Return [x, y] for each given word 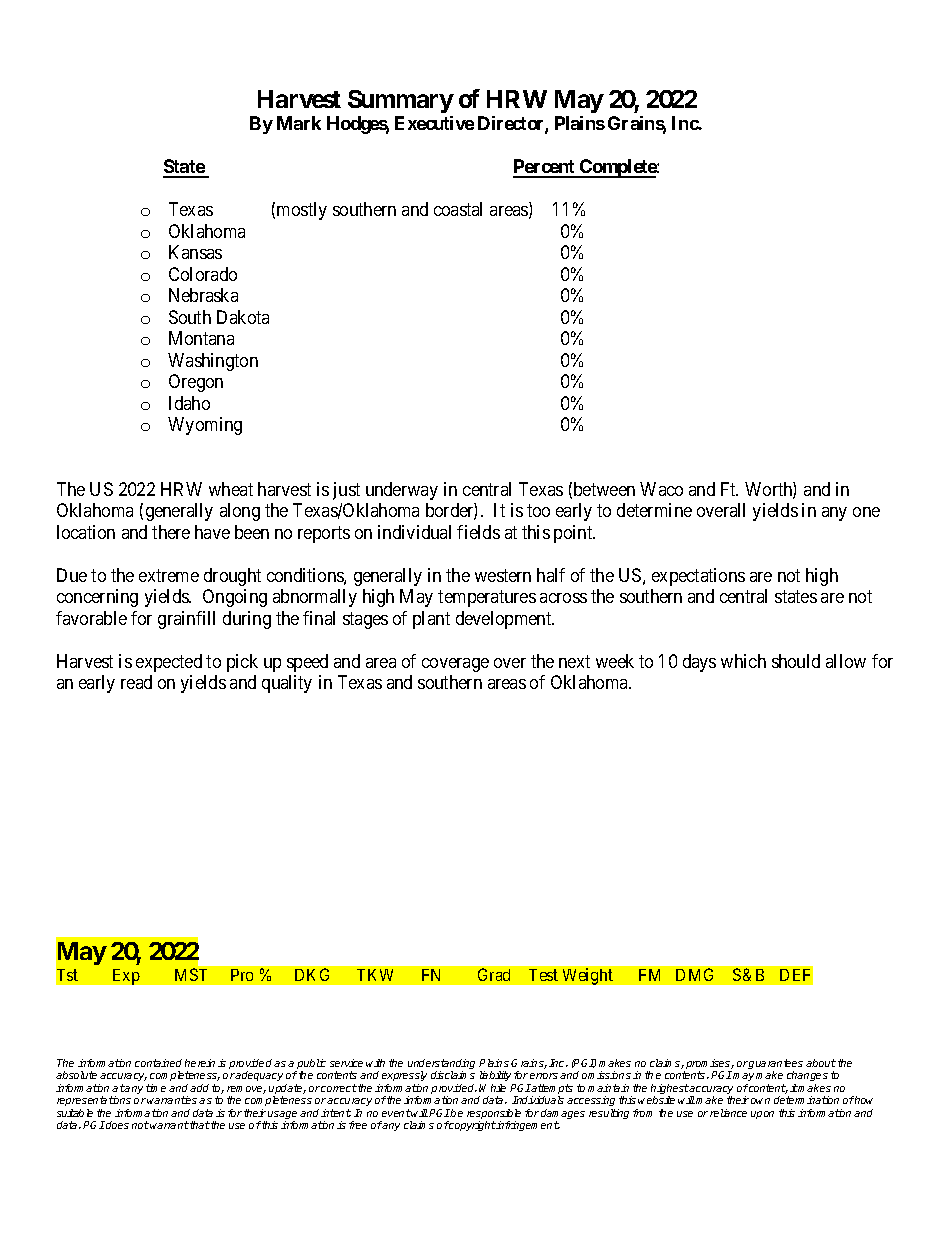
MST [191, 974]
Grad [494, 974]
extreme [169, 575]
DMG [694, 974]
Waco [661, 489]
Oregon [196, 383]
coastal [458, 209]
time [156, 1088]
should [796, 661]
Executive [434, 123]
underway [402, 491]
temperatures [487, 598]
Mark [299, 123]
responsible [494, 1115]
